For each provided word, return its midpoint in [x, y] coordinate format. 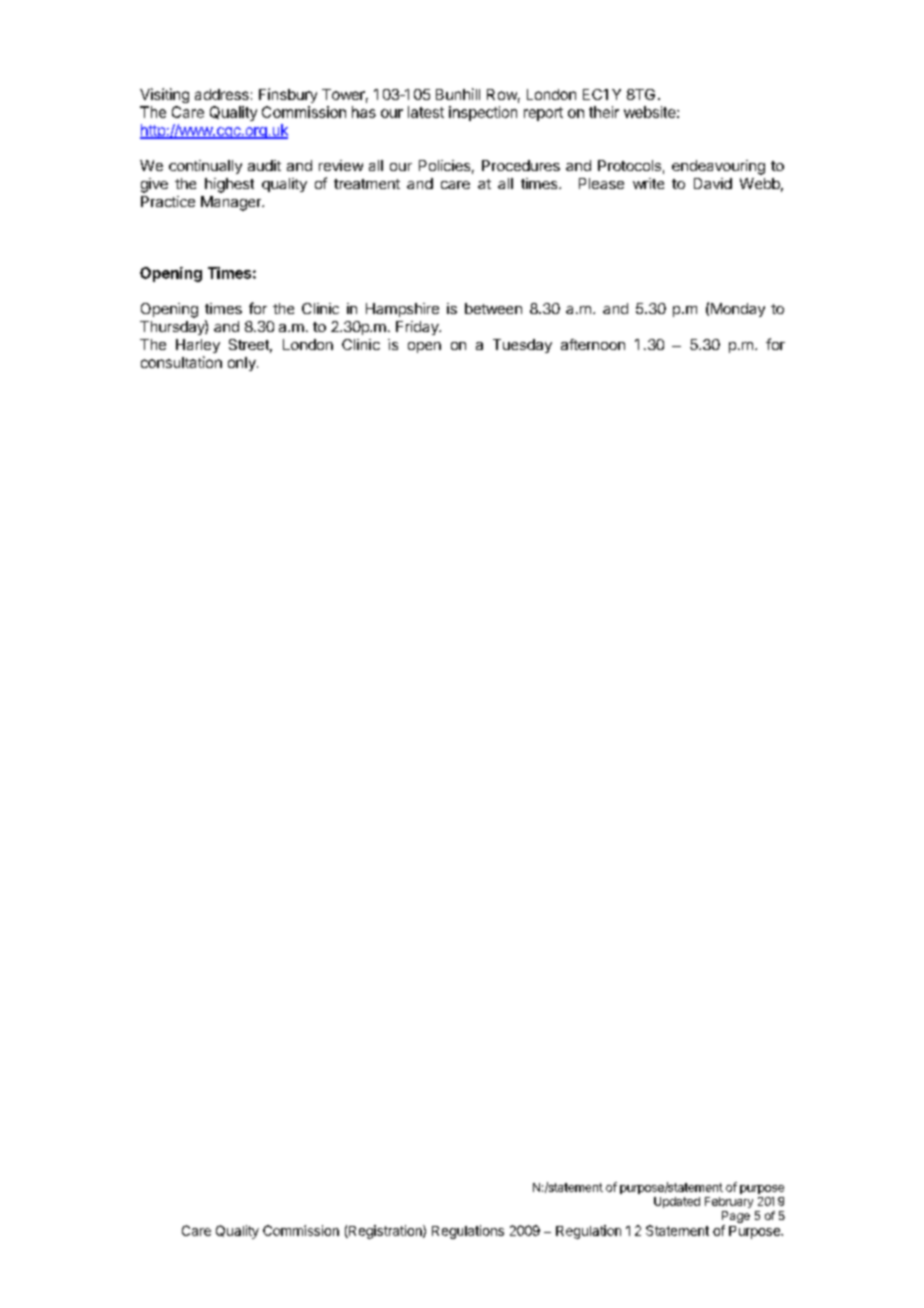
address [222, 94]
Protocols [629, 165]
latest [426, 112]
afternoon [593, 344]
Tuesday [522, 346]
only [243, 364]
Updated [677, 1202]
